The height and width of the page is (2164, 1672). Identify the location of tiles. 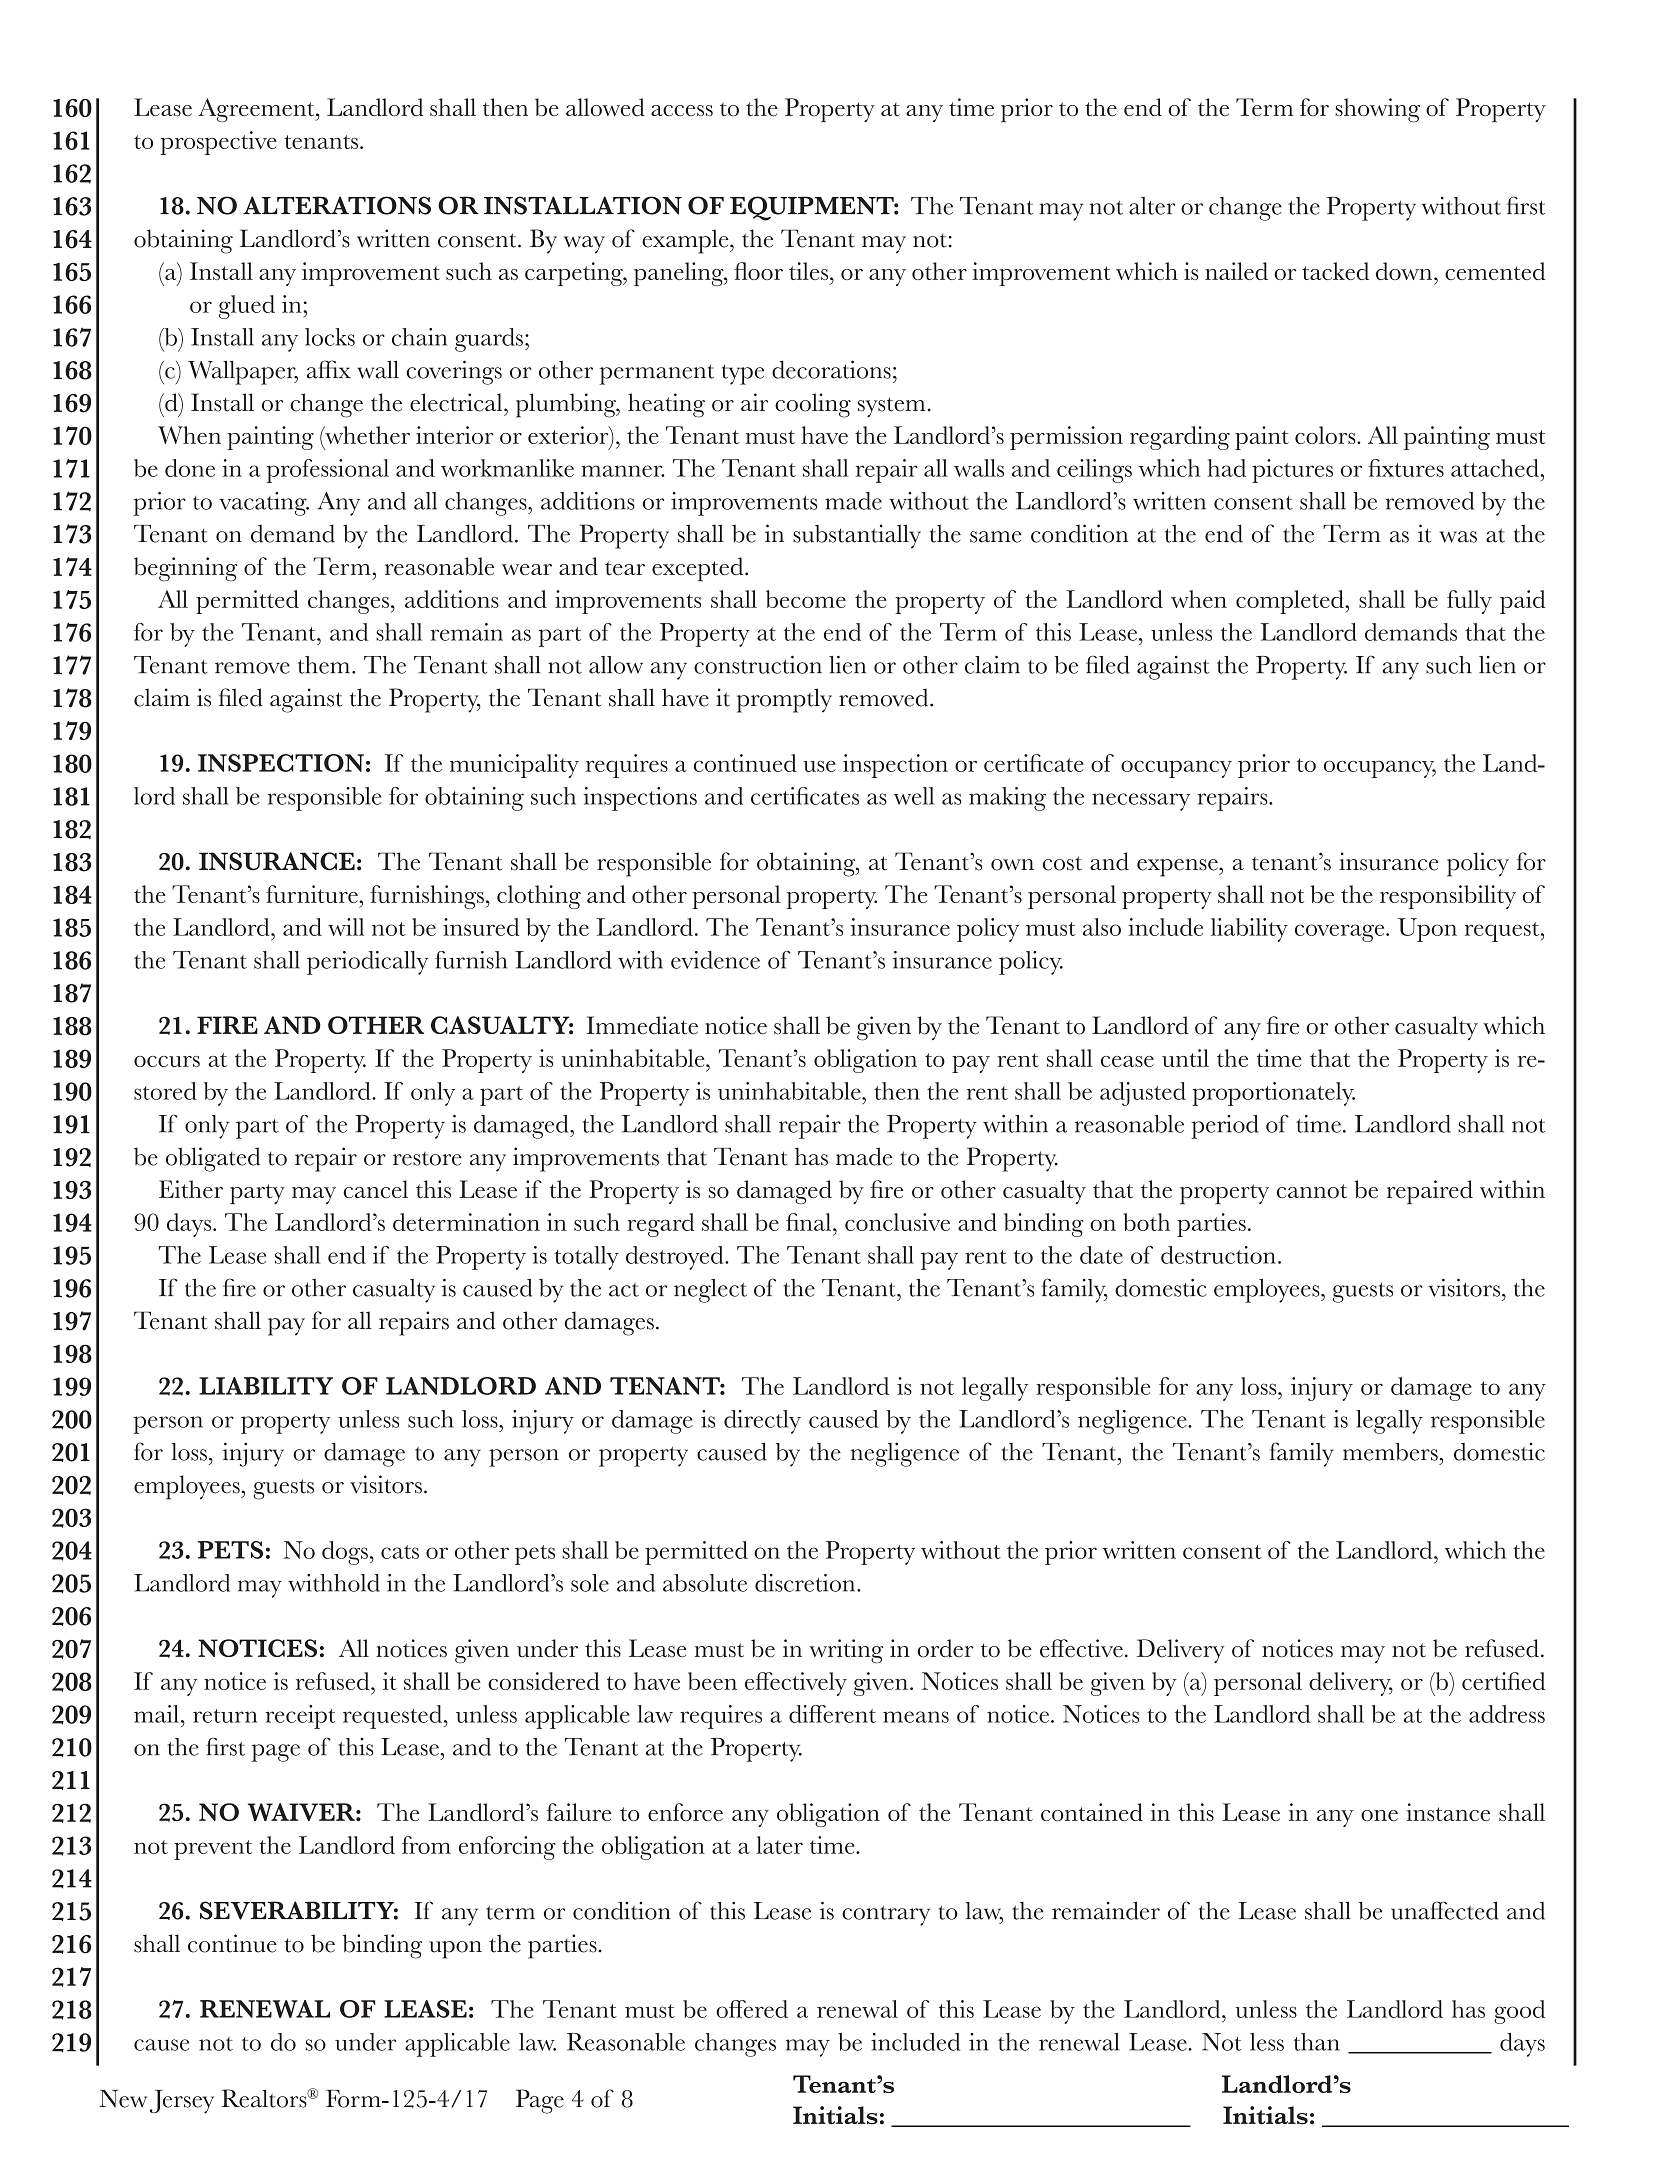
(808, 271).
